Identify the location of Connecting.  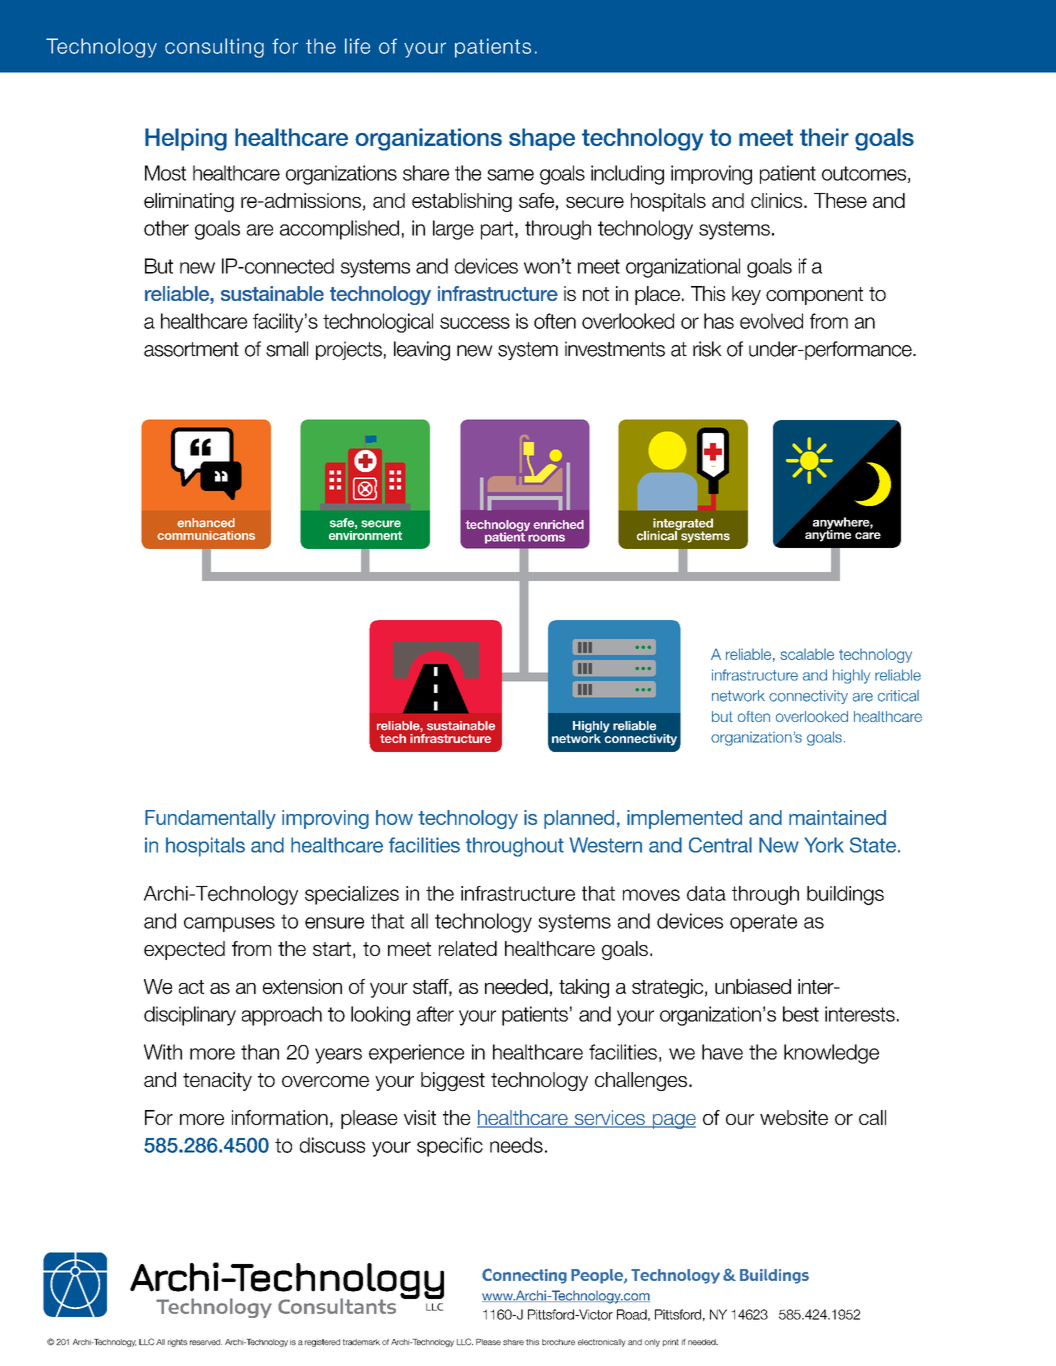
(524, 1276).
